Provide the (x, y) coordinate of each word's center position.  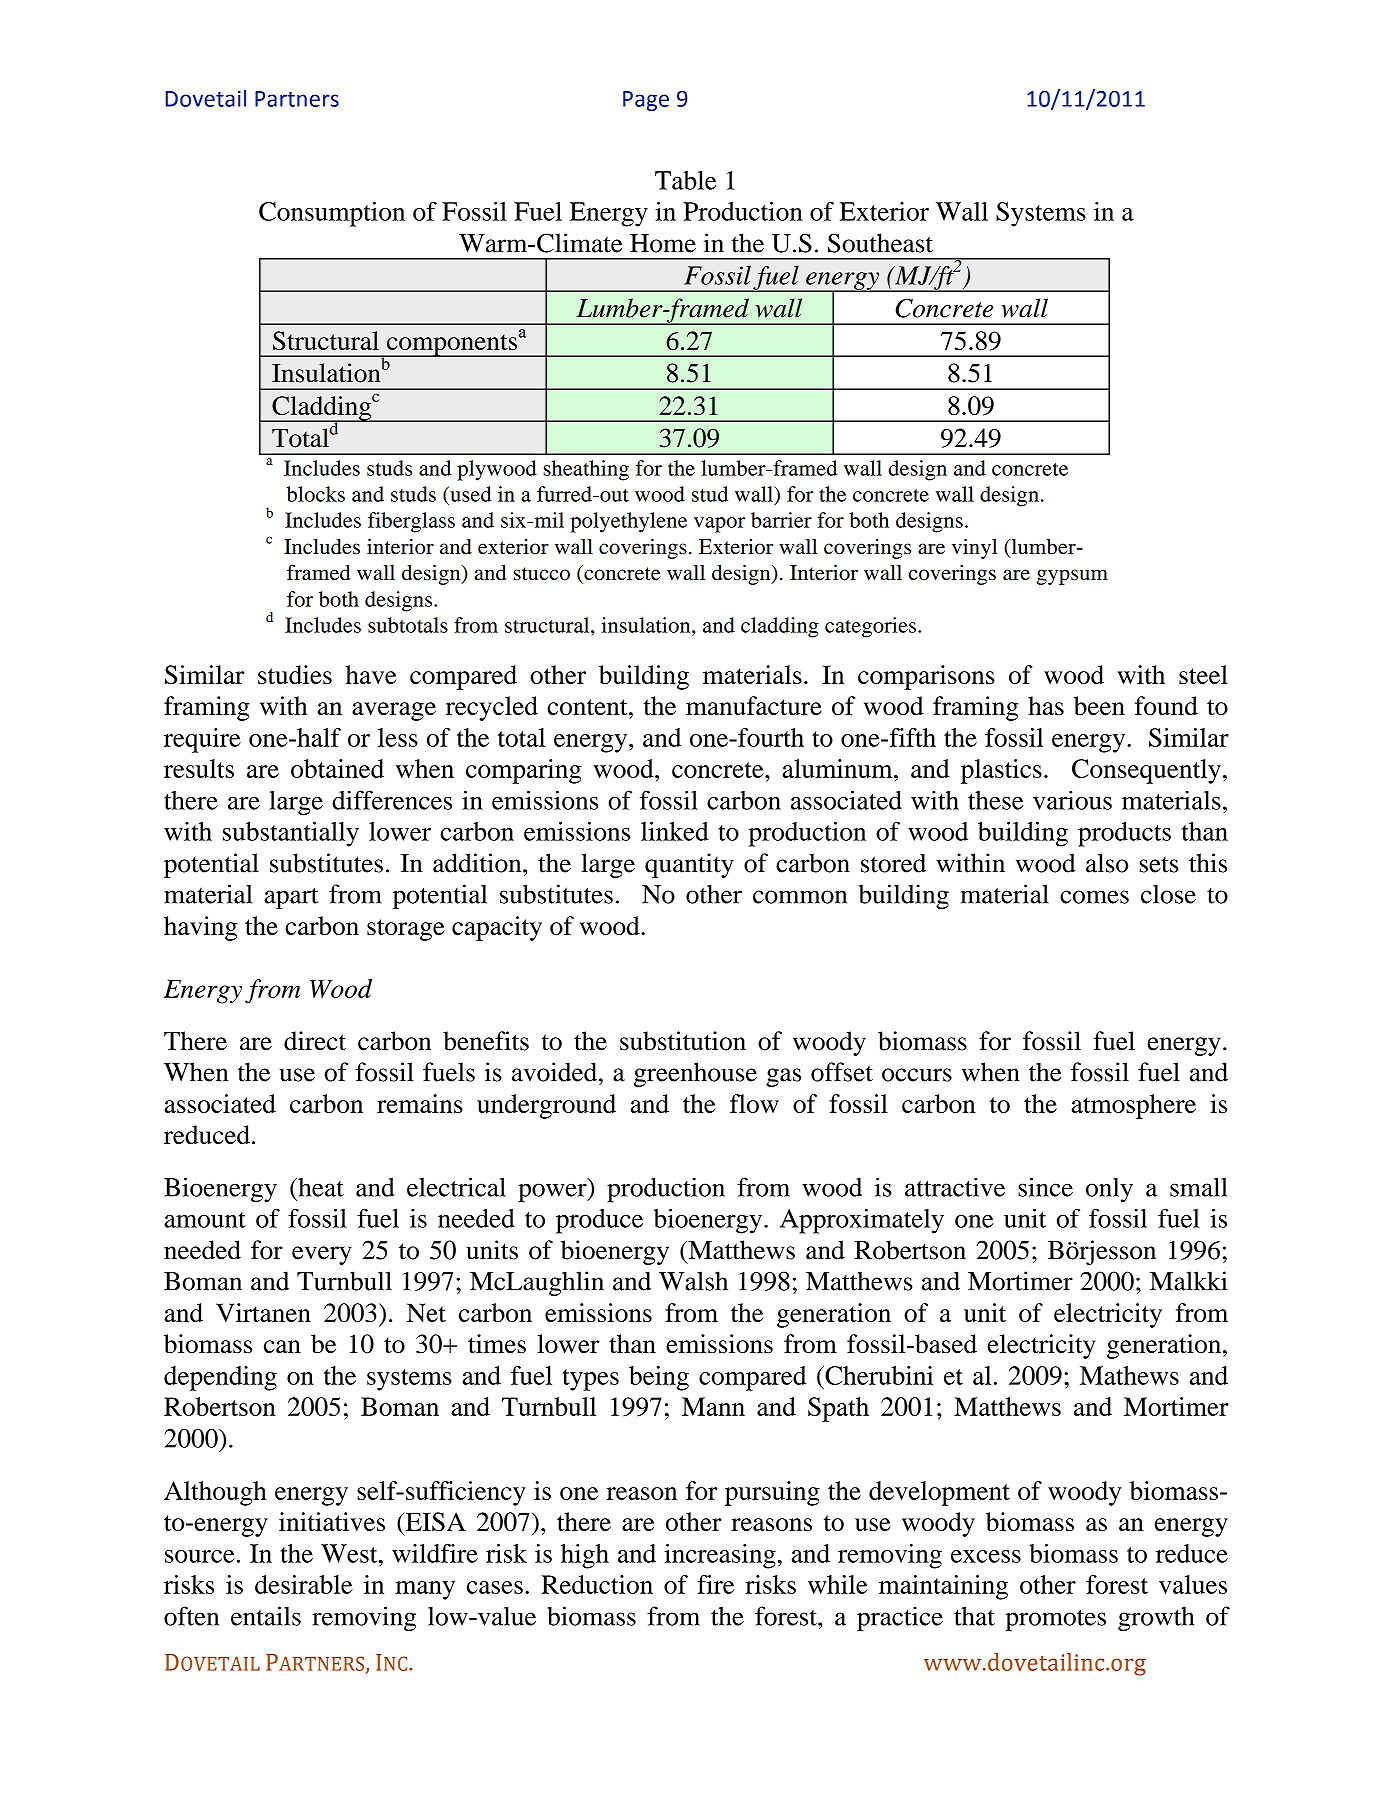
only (1109, 1190)
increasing (721, 1556)
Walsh (693, 1281)
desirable (304, 1584)
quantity (689, 865)
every (322, 1255)
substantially (291, 834)
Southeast (880, 243)
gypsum (1072, 577)
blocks (315, 494)
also (1107, 863)
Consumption (332, 214)
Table (685, 180)
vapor (719, 525)
